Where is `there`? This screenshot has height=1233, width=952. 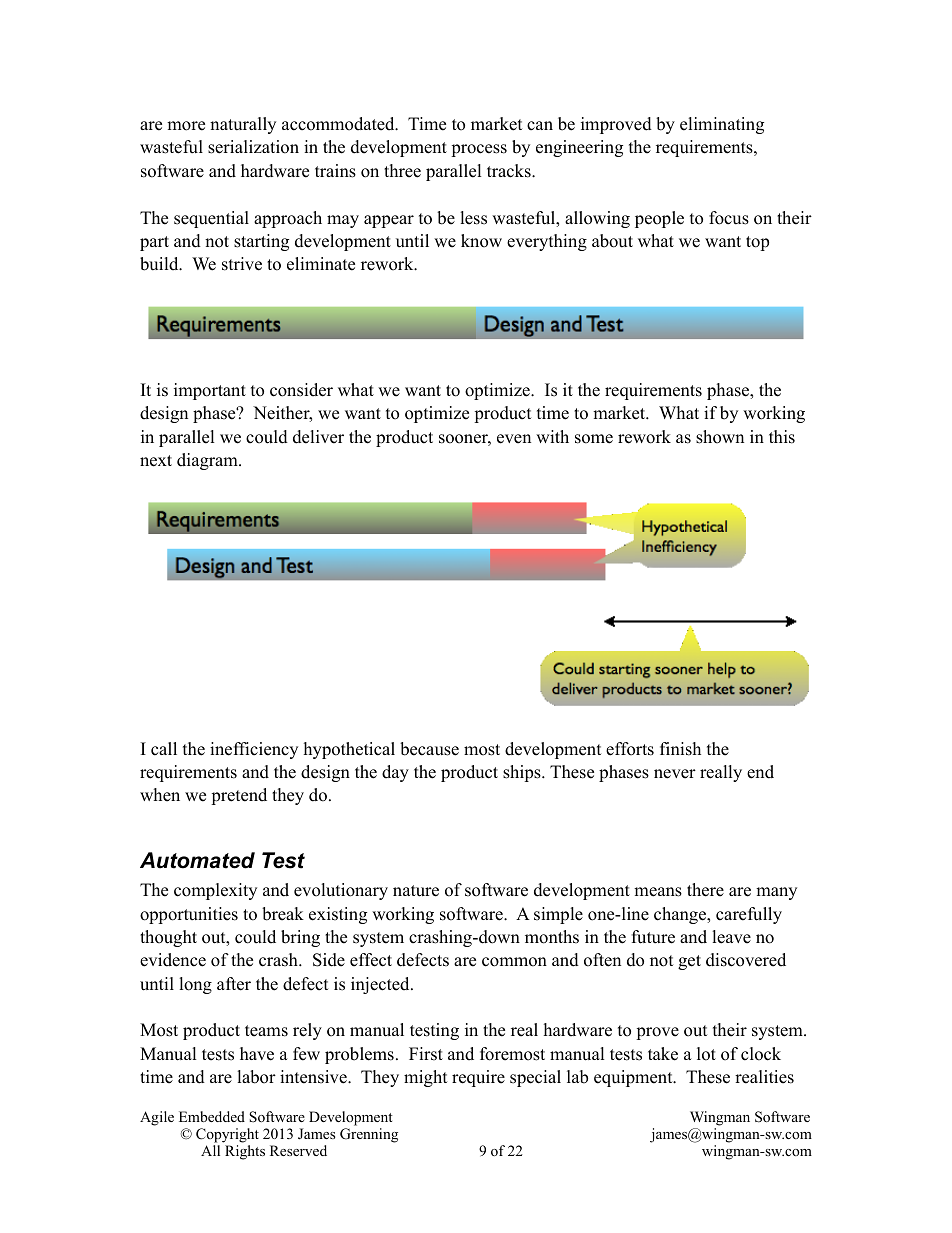 there is located at coordinates (705, 890).
